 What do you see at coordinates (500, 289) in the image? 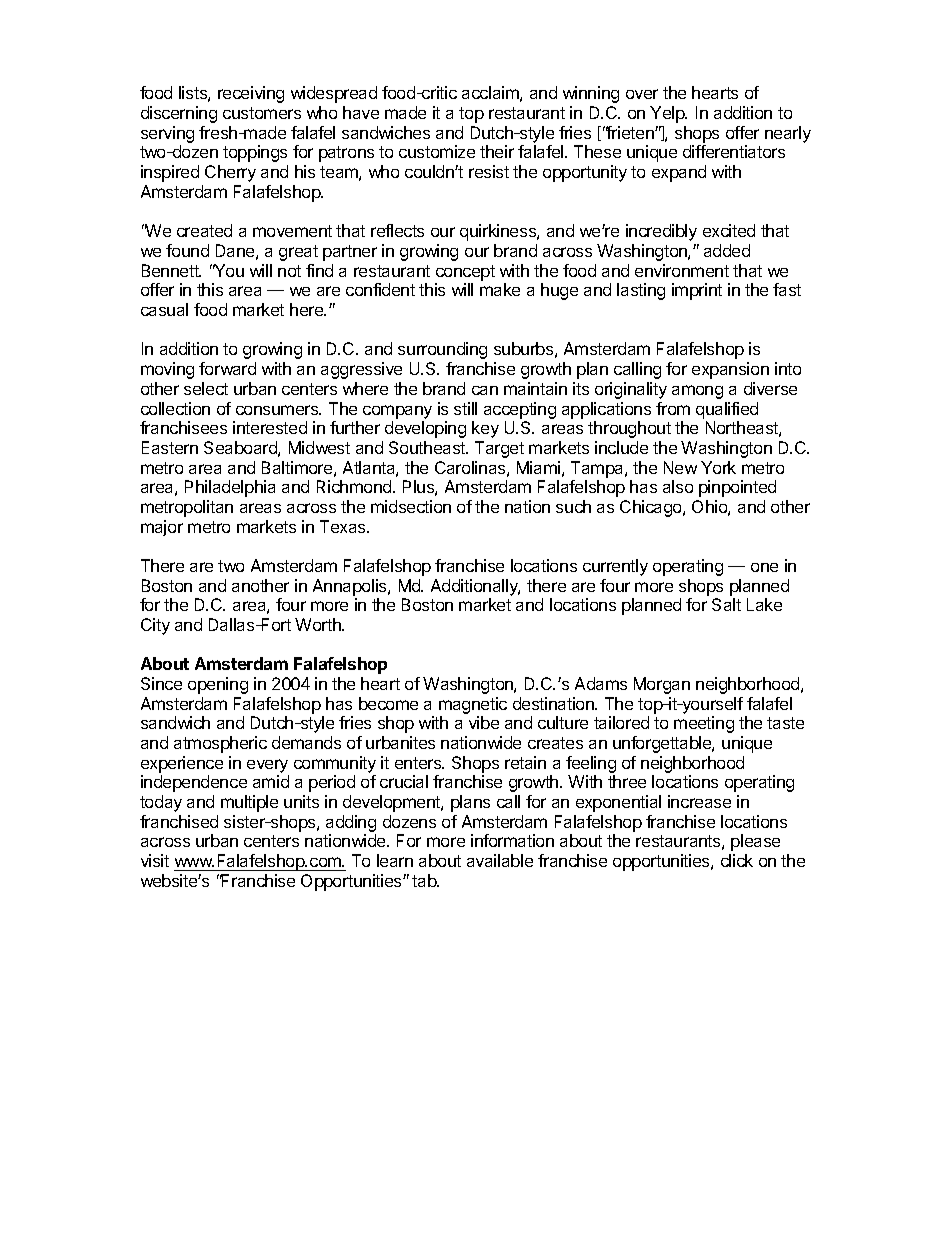
I see `make` at bounding box center [500, 289].
